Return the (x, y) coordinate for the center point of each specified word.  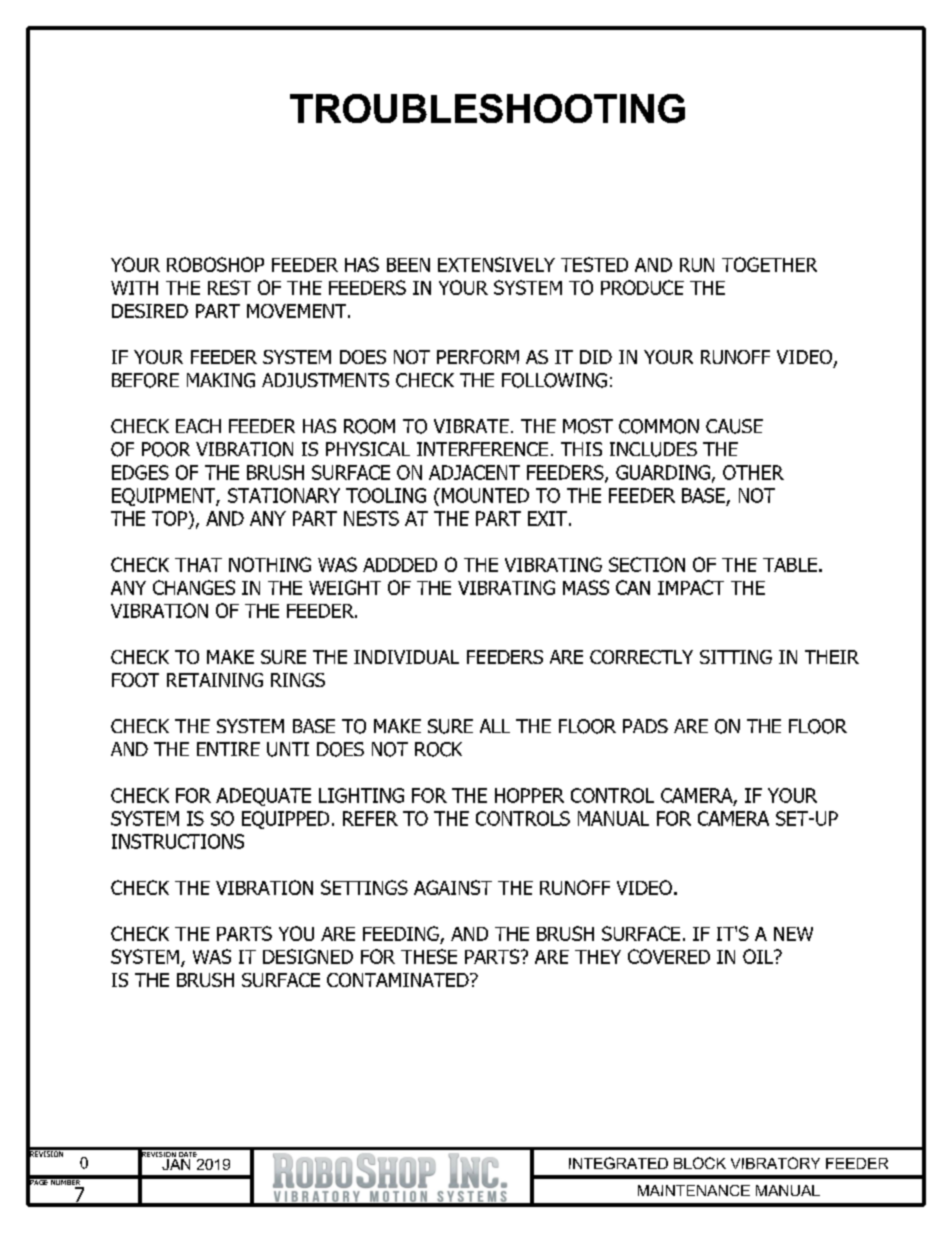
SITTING (736, 657)
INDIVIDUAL (406, 657)
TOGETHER (769, 264)
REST (229, 287)
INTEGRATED (618, 1163)
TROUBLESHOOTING (487, 108)
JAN (175, 1163)
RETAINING (215, 680)
